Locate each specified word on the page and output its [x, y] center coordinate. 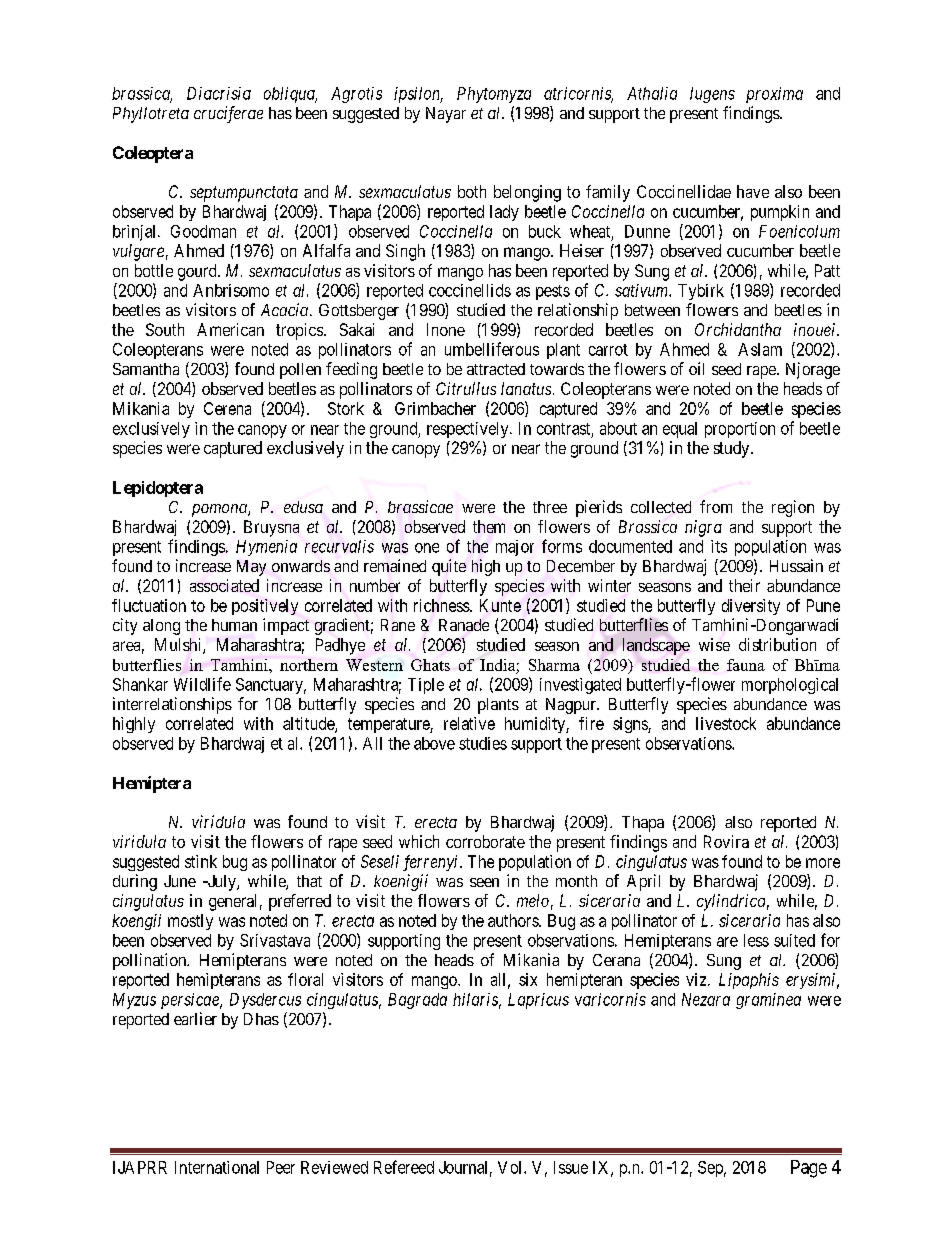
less [756, 940]
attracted [496, 369]
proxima [774, 95]
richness [442, 605]
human [234, 625]
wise [714, 644]
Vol [511, 1167]
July [221, 883]
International [217, 1167]
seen [484, 882]
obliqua [290, 95]
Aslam [760, 349]
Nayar [446, 115]
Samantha [146, 369]
